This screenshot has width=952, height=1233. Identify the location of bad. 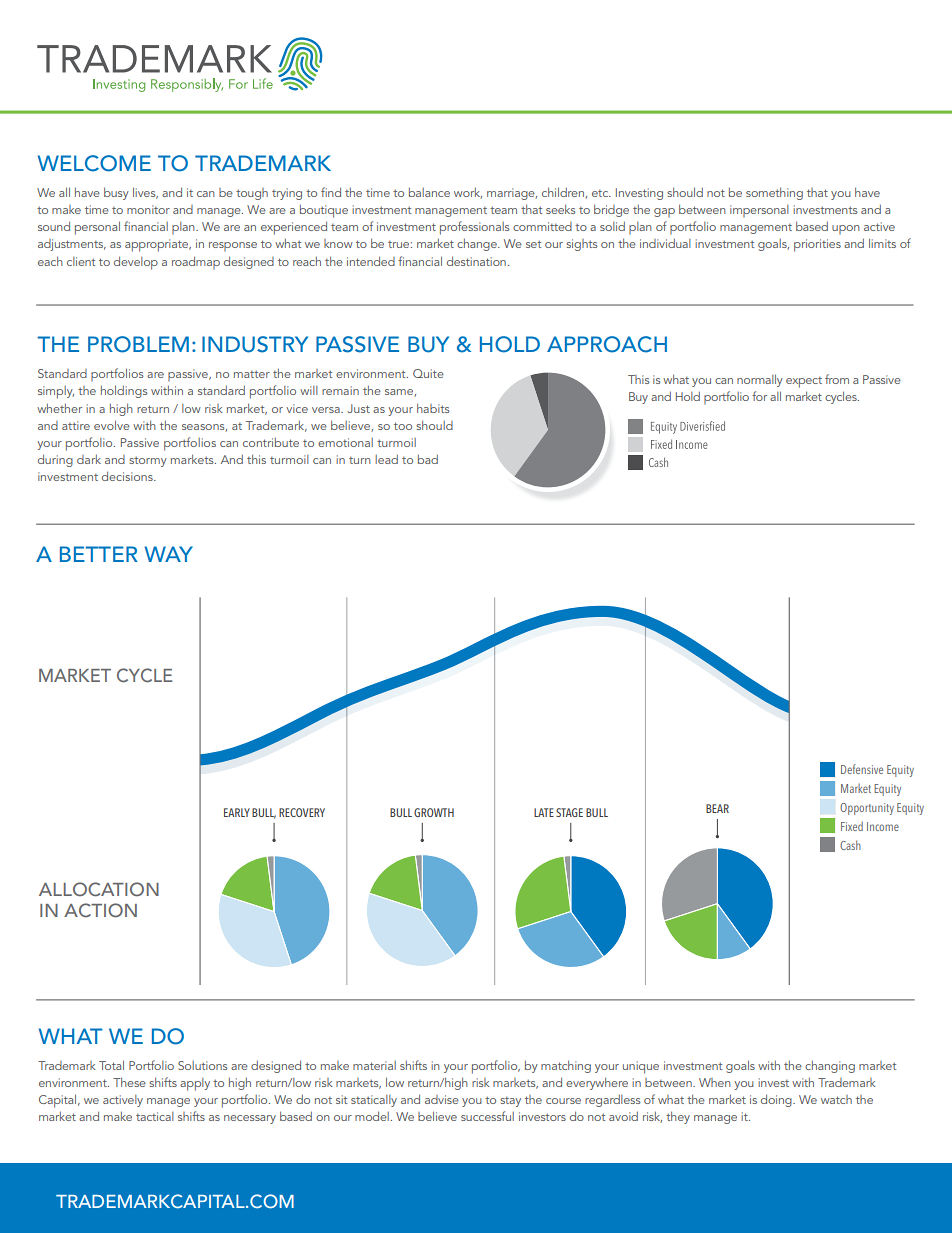
(428, 459).
